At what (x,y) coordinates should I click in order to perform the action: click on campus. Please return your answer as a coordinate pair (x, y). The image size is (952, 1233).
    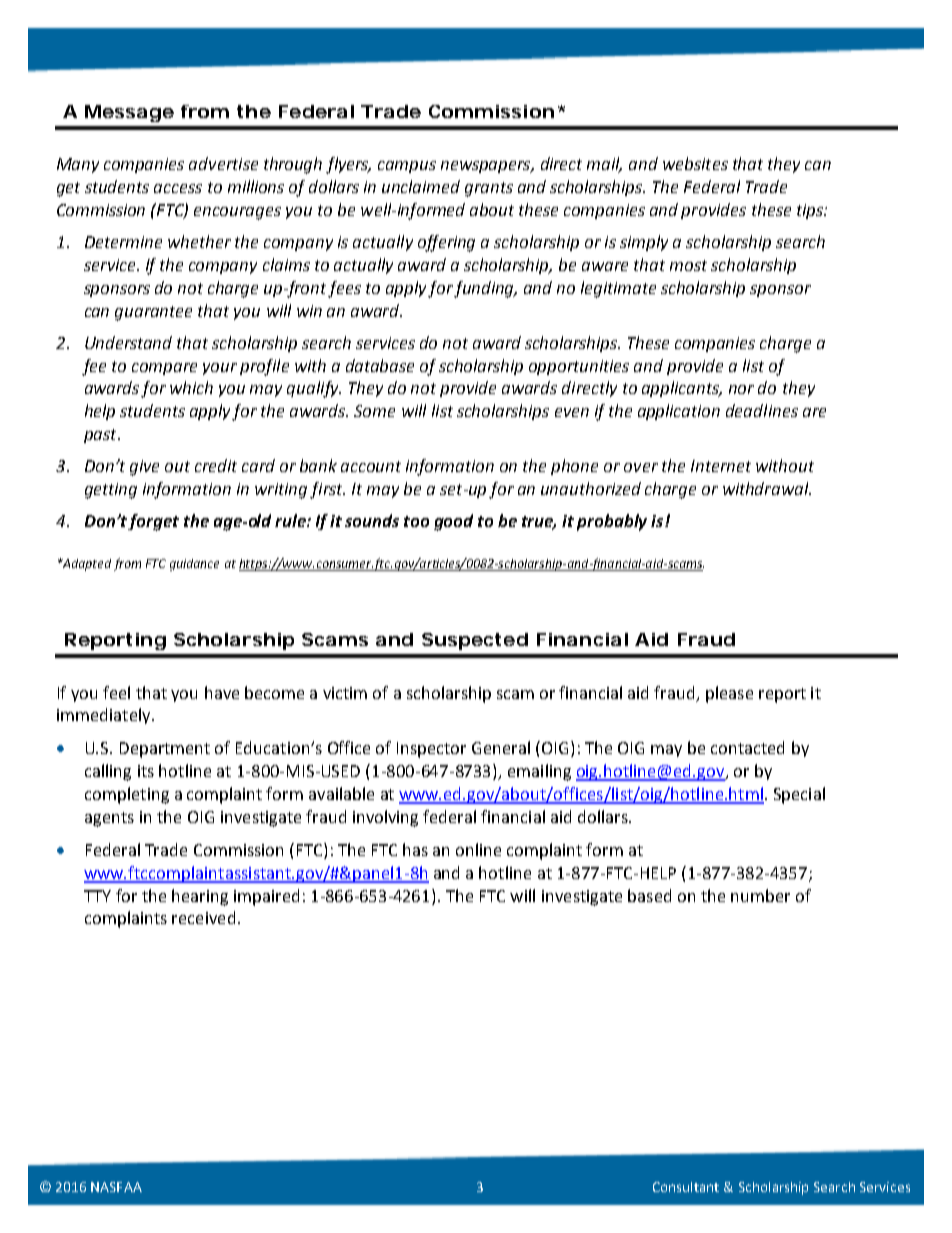
    Looking at the image, I should click on (407, 167).
